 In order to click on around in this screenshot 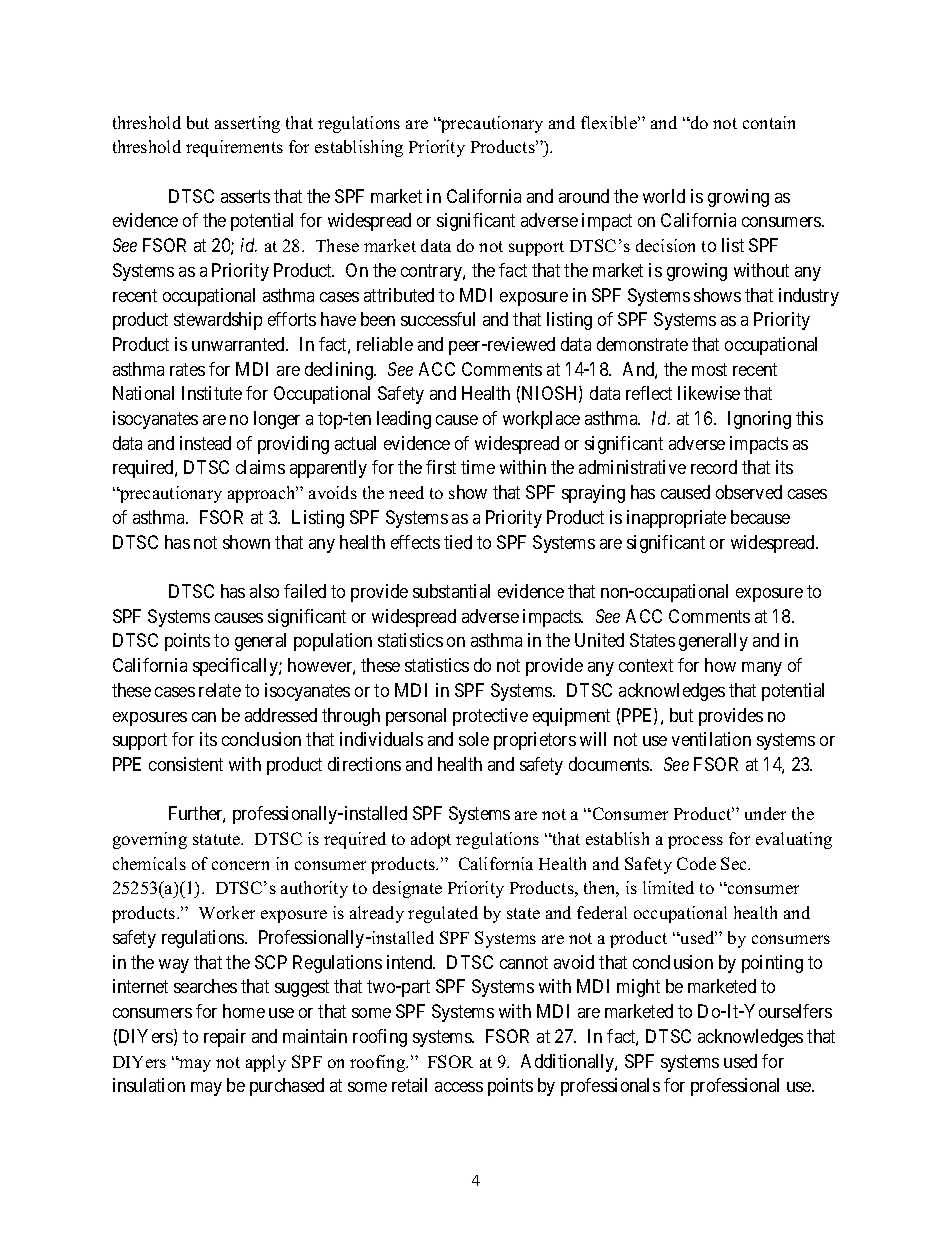, I will do `click(584, 196)`.
